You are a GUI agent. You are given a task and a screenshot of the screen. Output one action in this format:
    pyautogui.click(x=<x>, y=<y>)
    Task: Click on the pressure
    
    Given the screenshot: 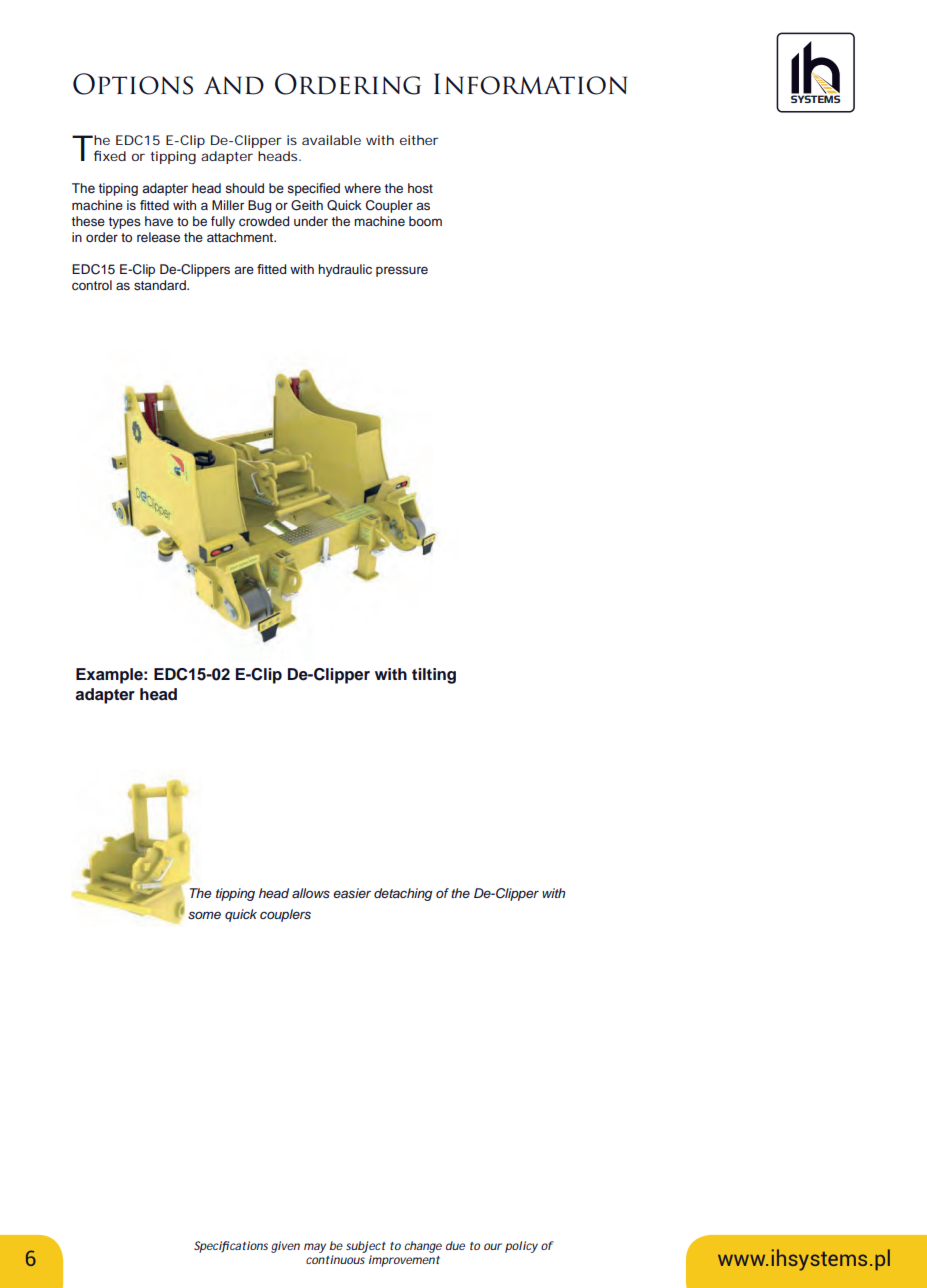 What is the action you would take?
    pyautogui.click(x=402, y=271)
